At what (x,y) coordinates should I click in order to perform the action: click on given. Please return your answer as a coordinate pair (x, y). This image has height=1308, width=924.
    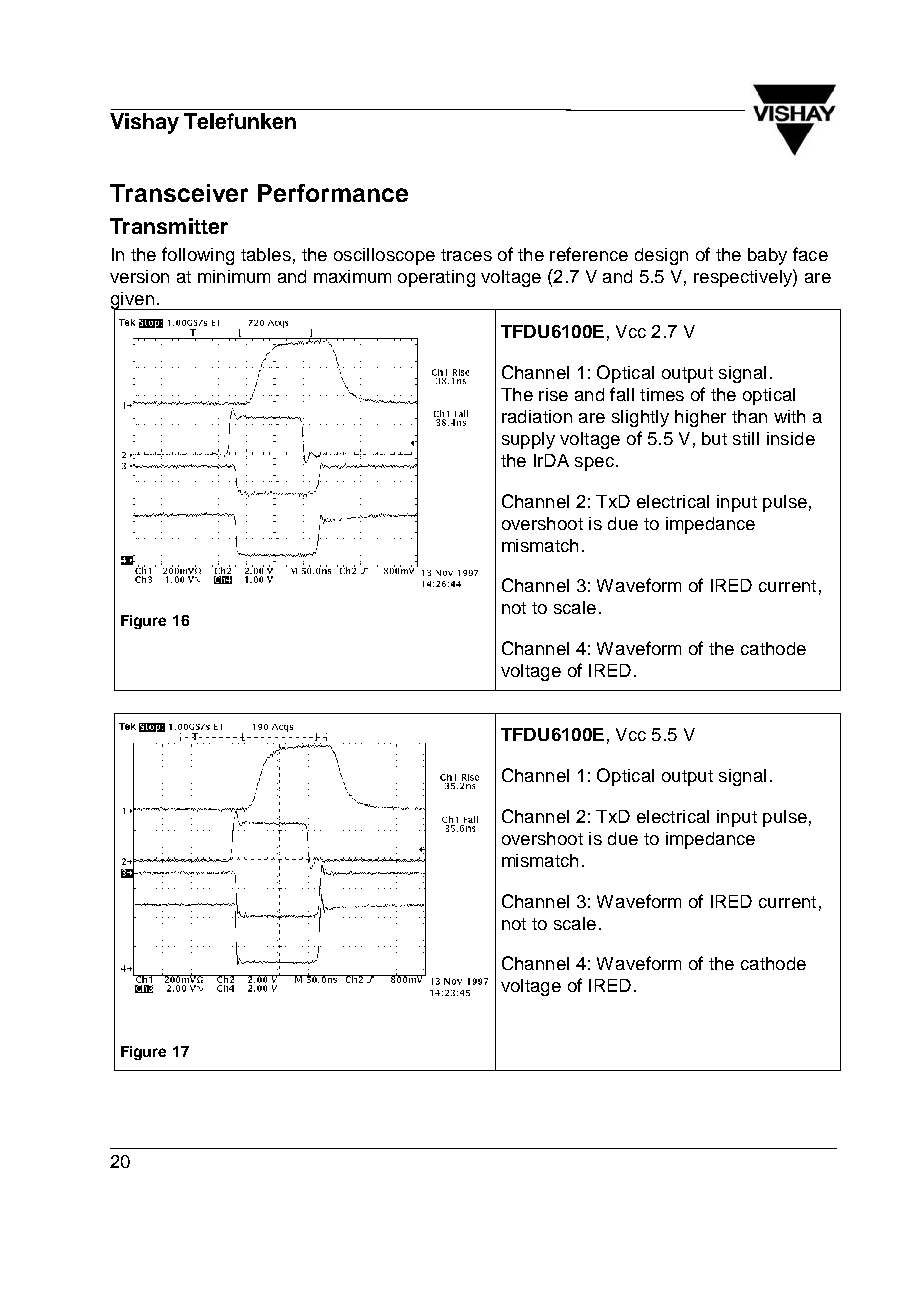
    Looking at the image, I should click on (133, 302).
